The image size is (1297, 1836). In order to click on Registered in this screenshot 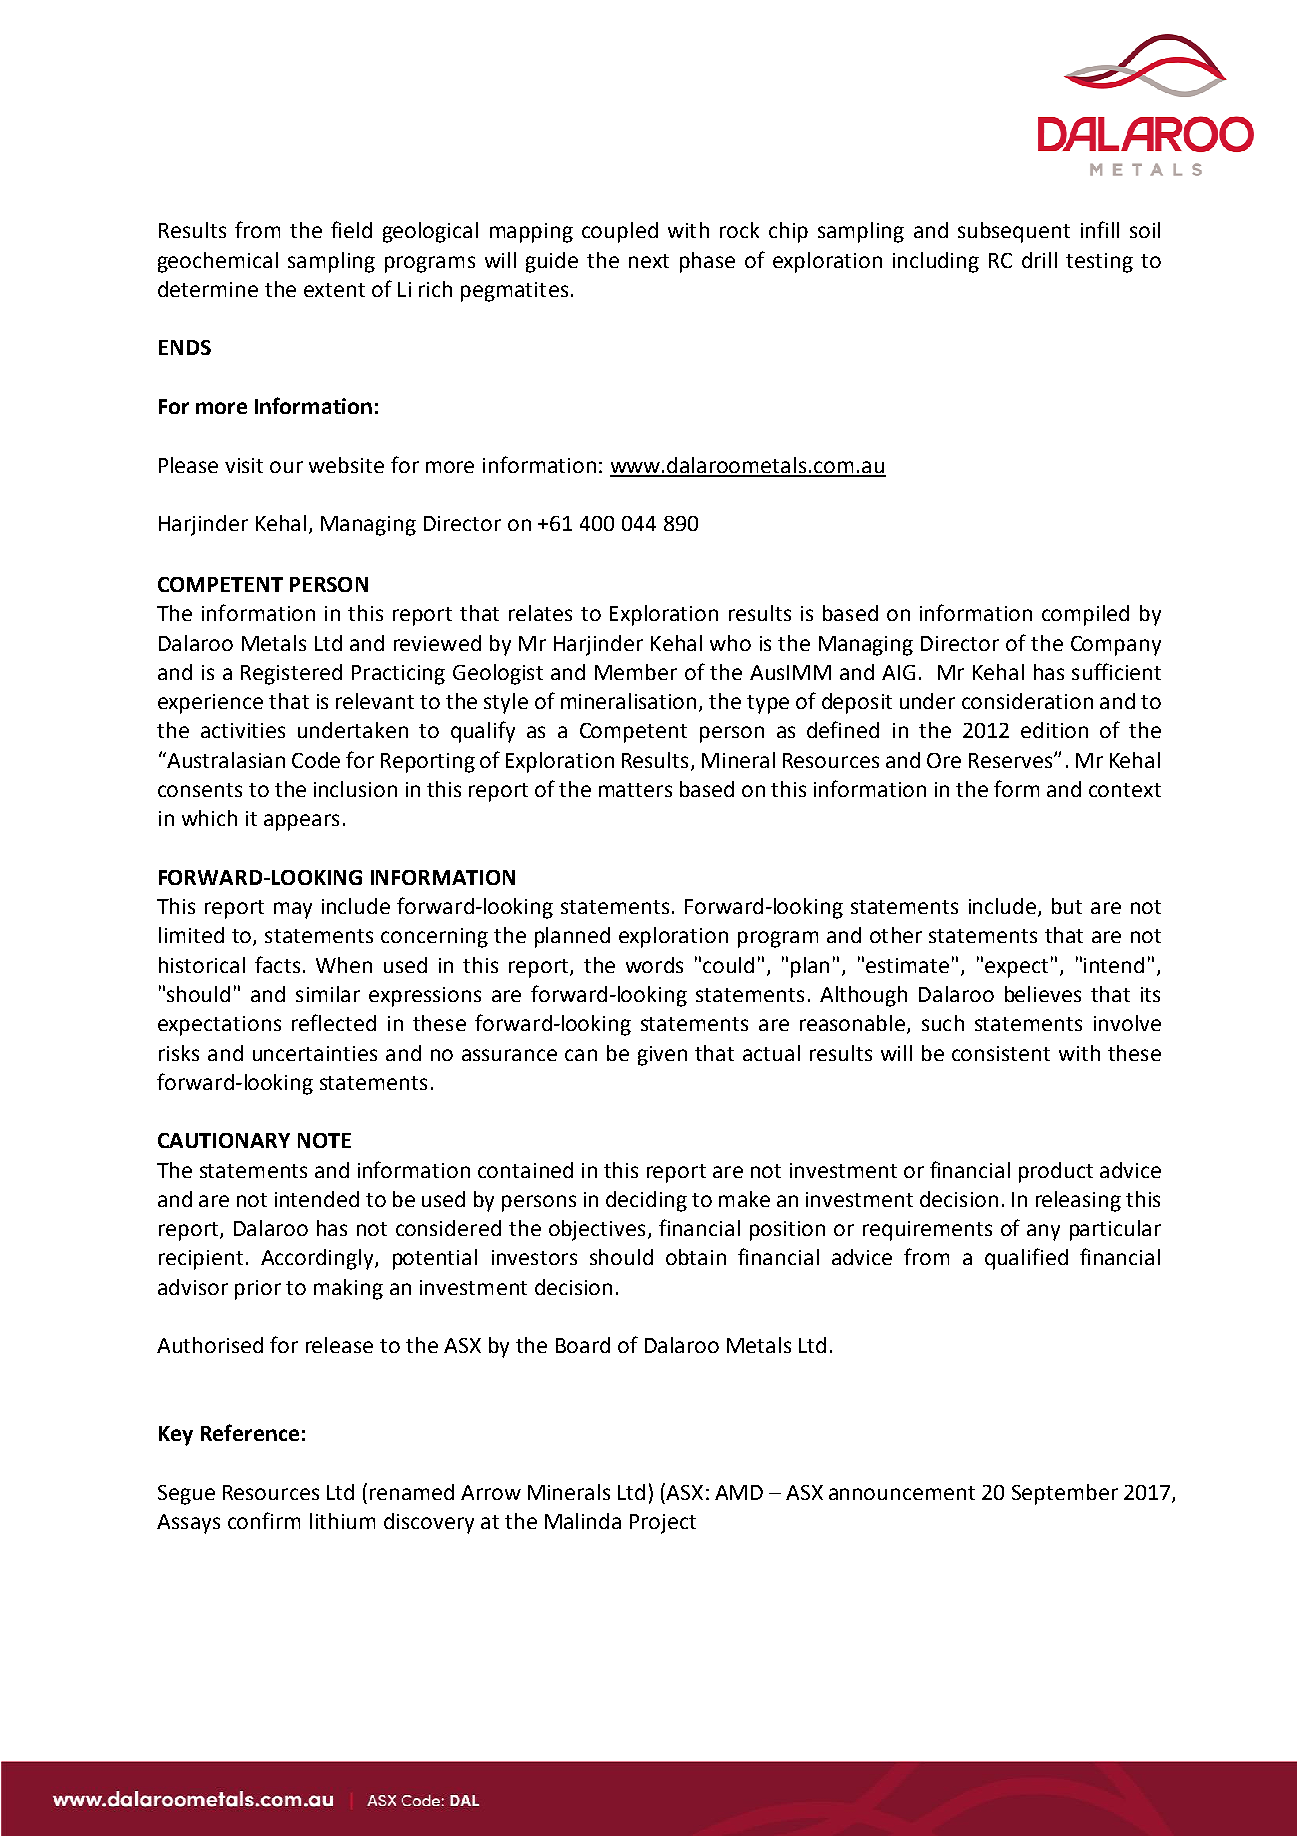, I will do `click(291, 674)`.
